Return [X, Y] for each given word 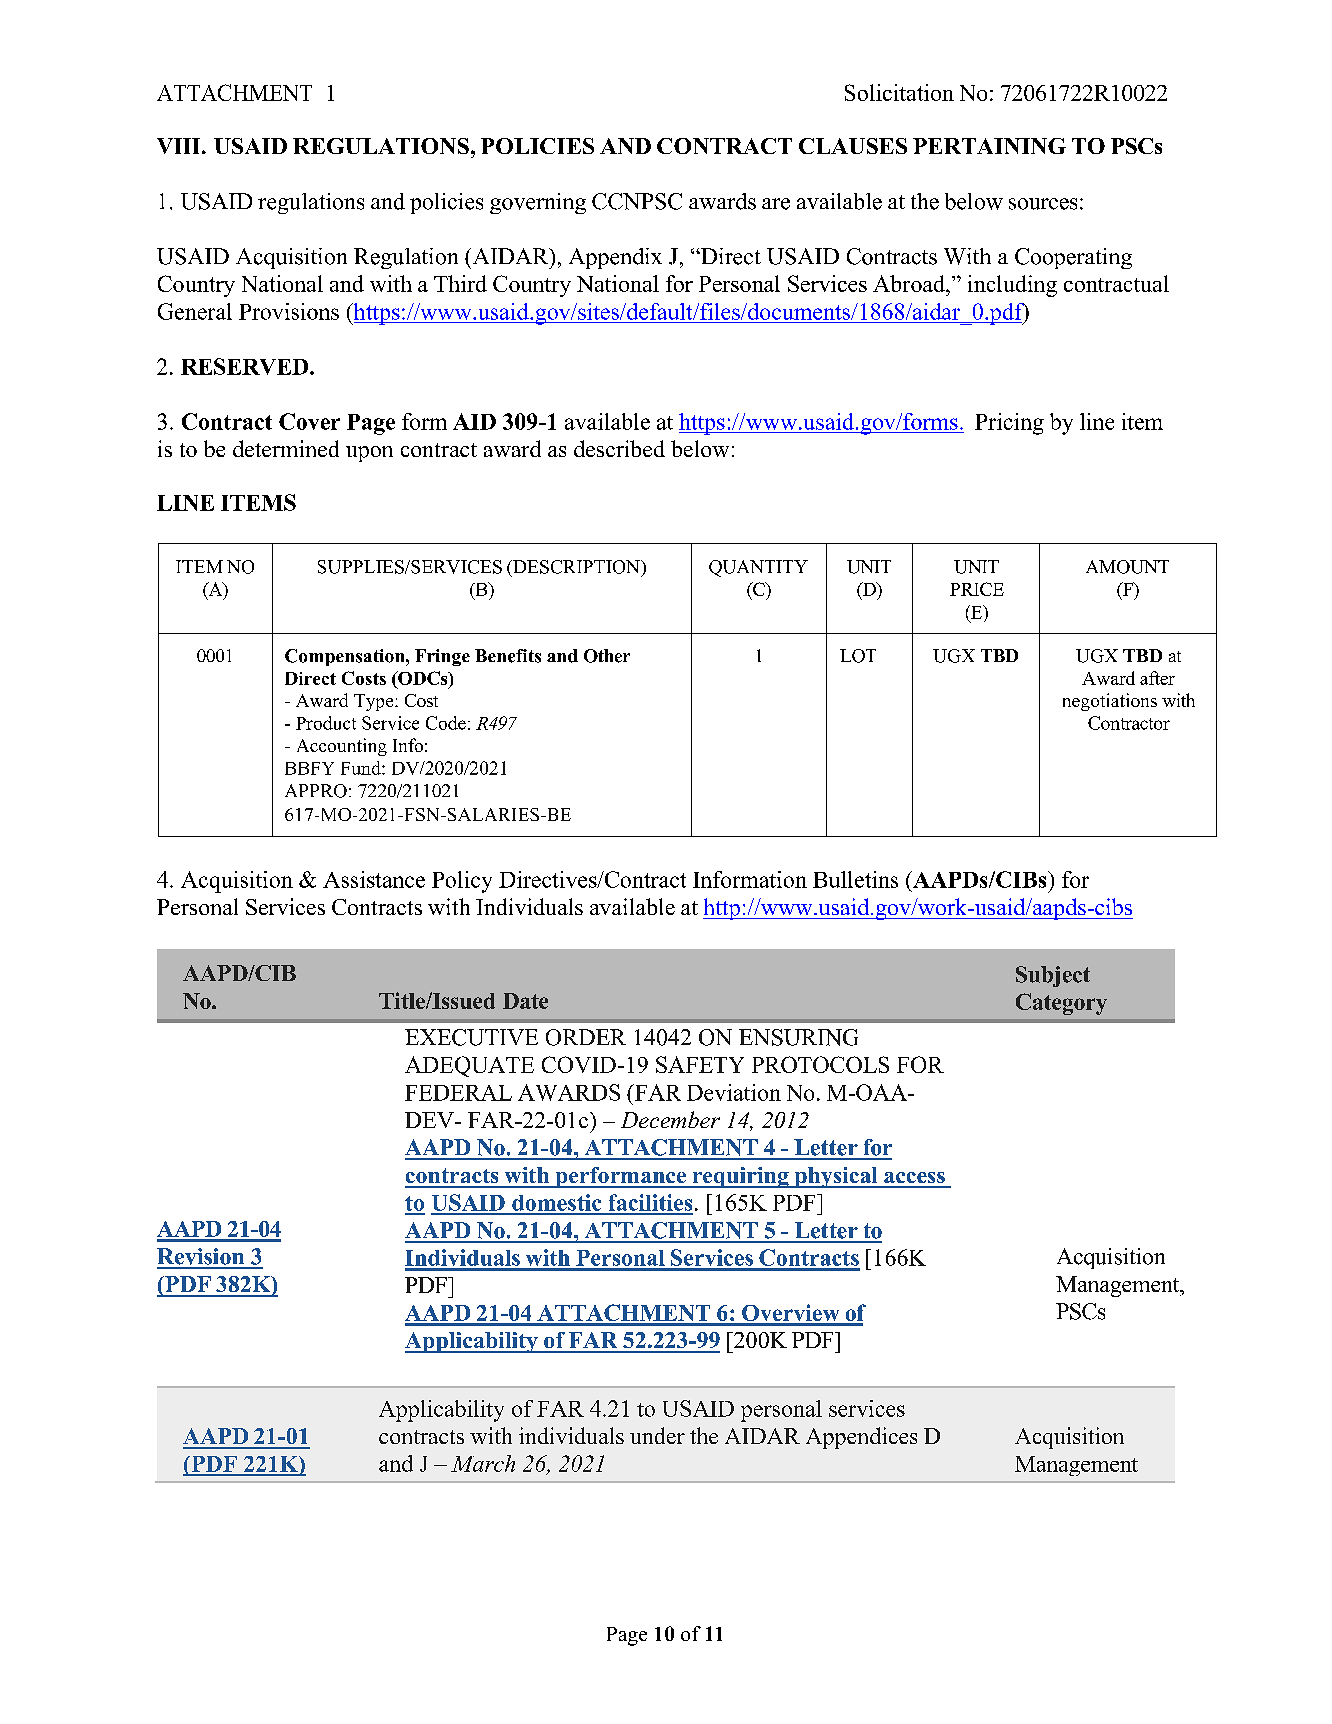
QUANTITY [758, 568]
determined [286, 448]
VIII [180, 146]
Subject [1053, 976]
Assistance [374, 879]
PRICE [977, 589]
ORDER [586, 1037]
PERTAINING [989, 146]
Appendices [861, 1438]
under [657, 1435]
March [483, 1463]
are [776, 204]
